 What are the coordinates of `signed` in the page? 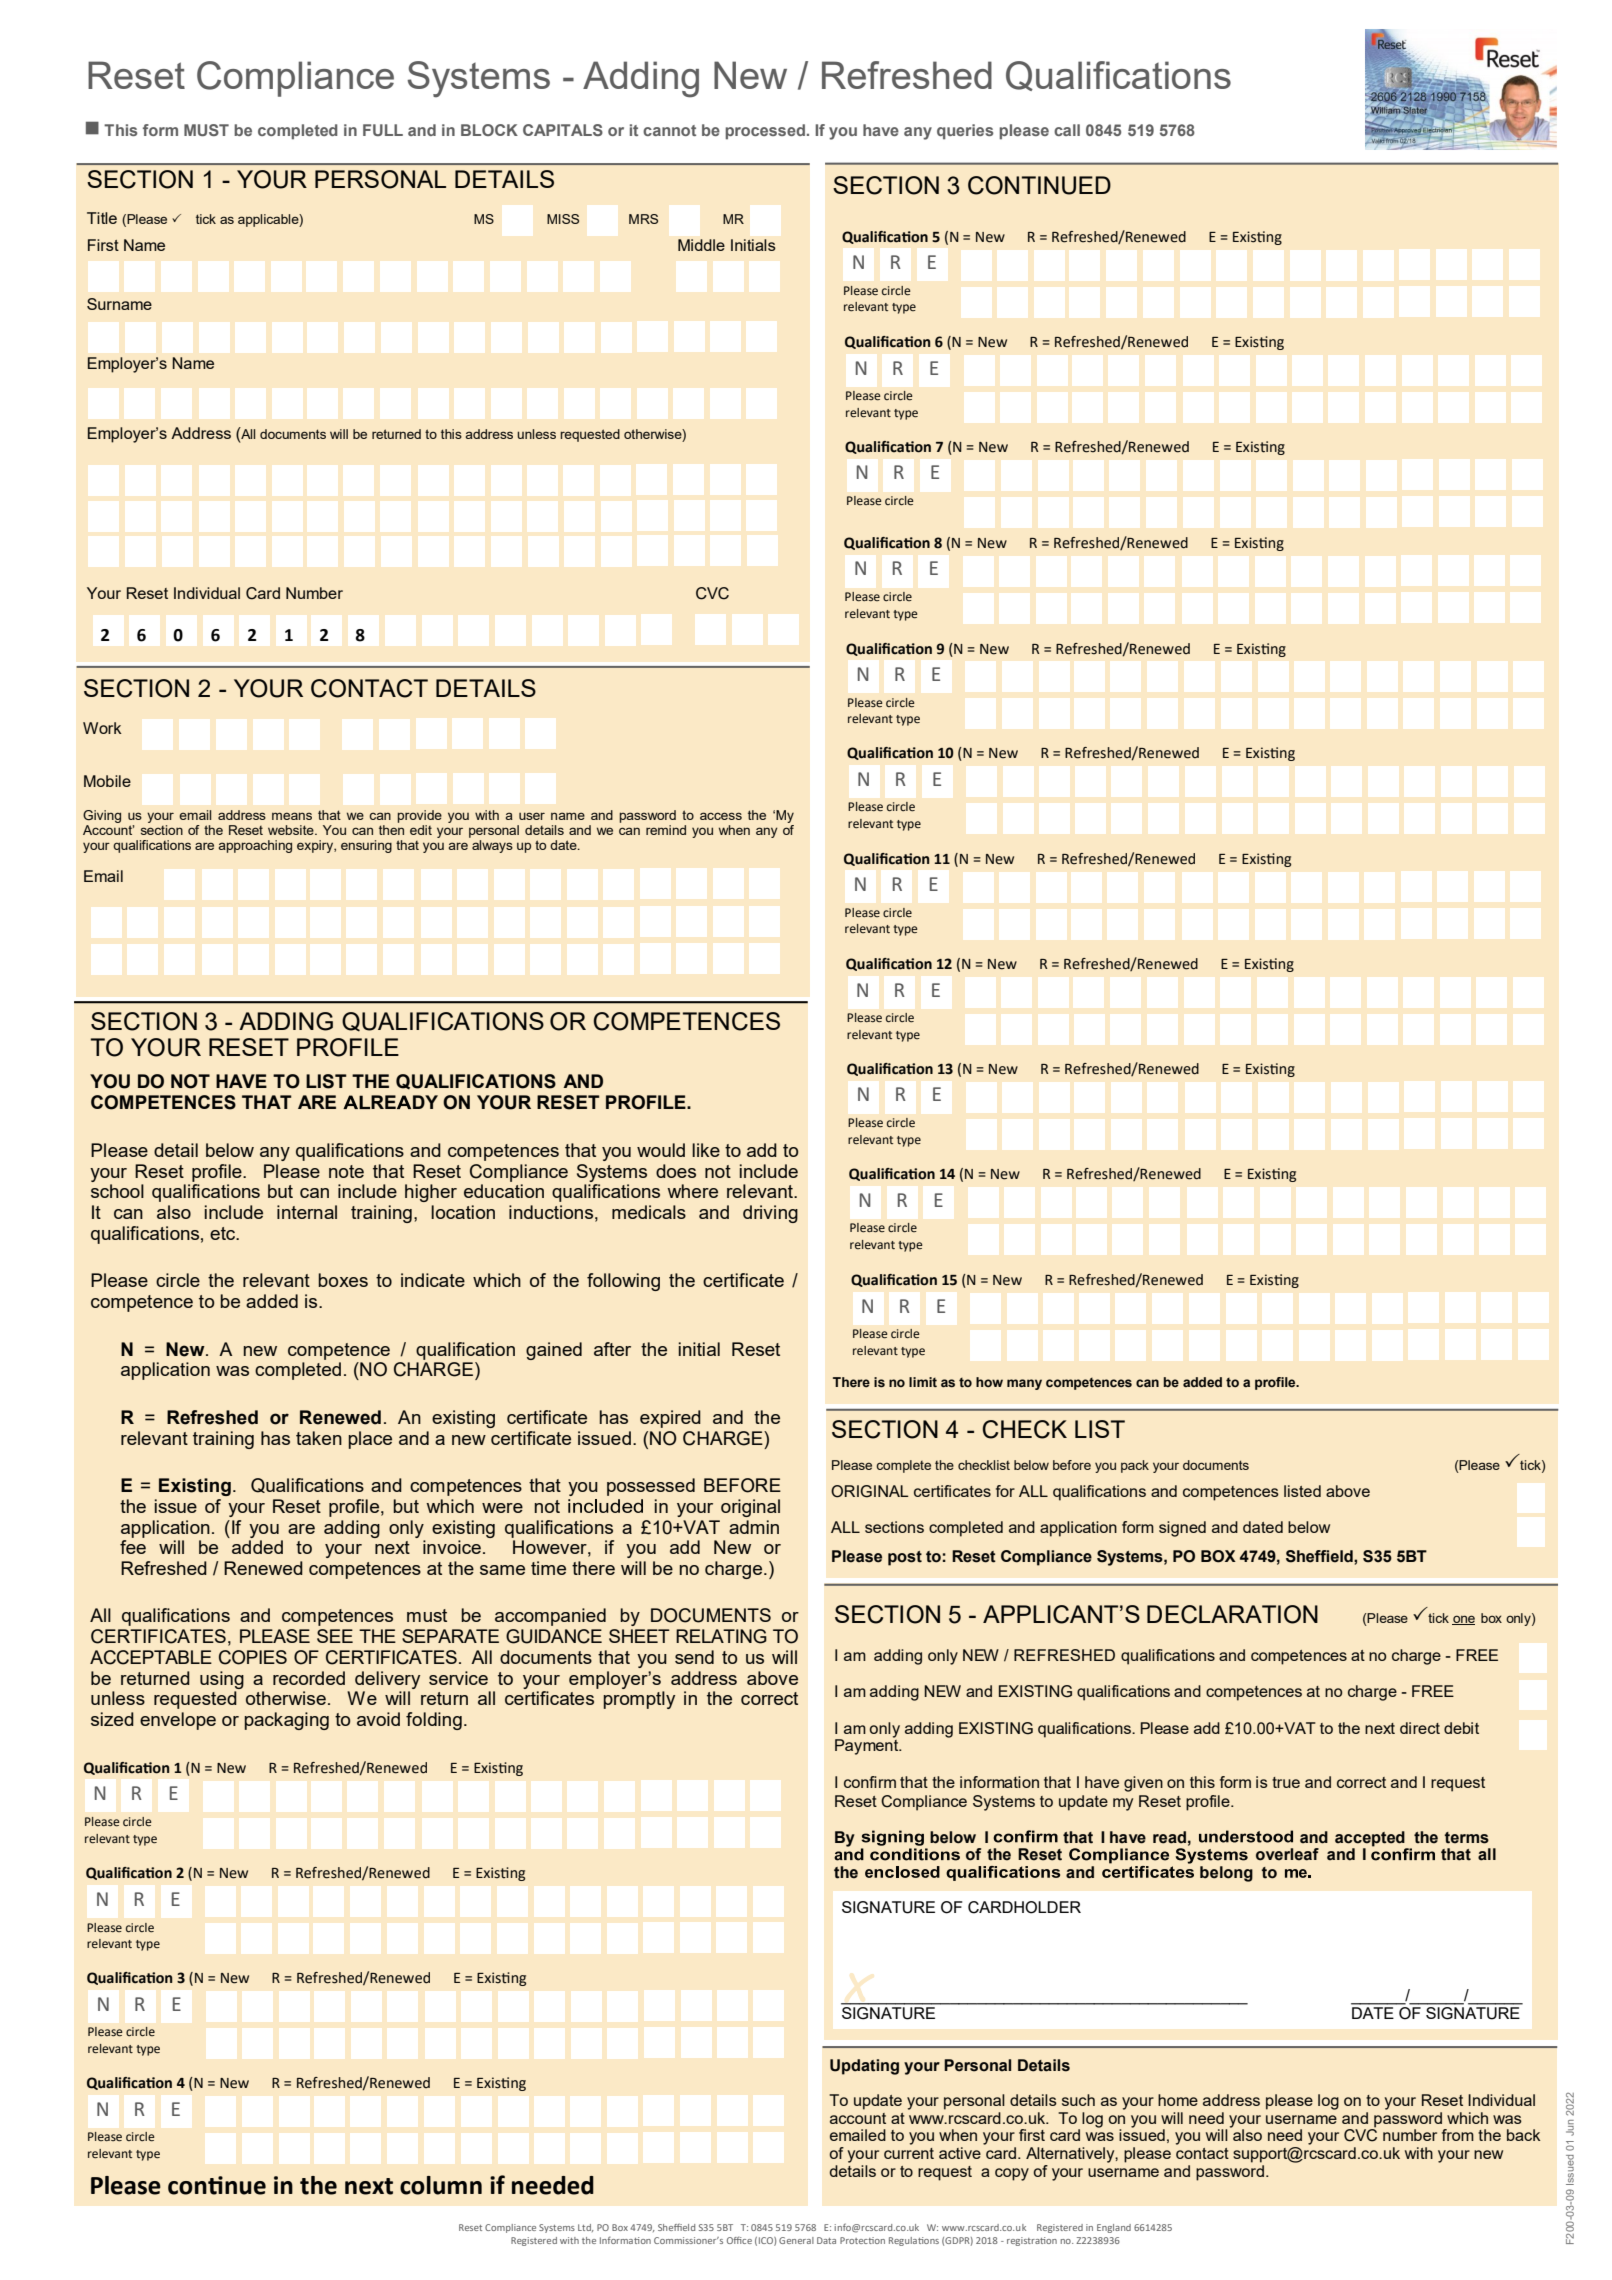 It's located at (1182, 1529).
